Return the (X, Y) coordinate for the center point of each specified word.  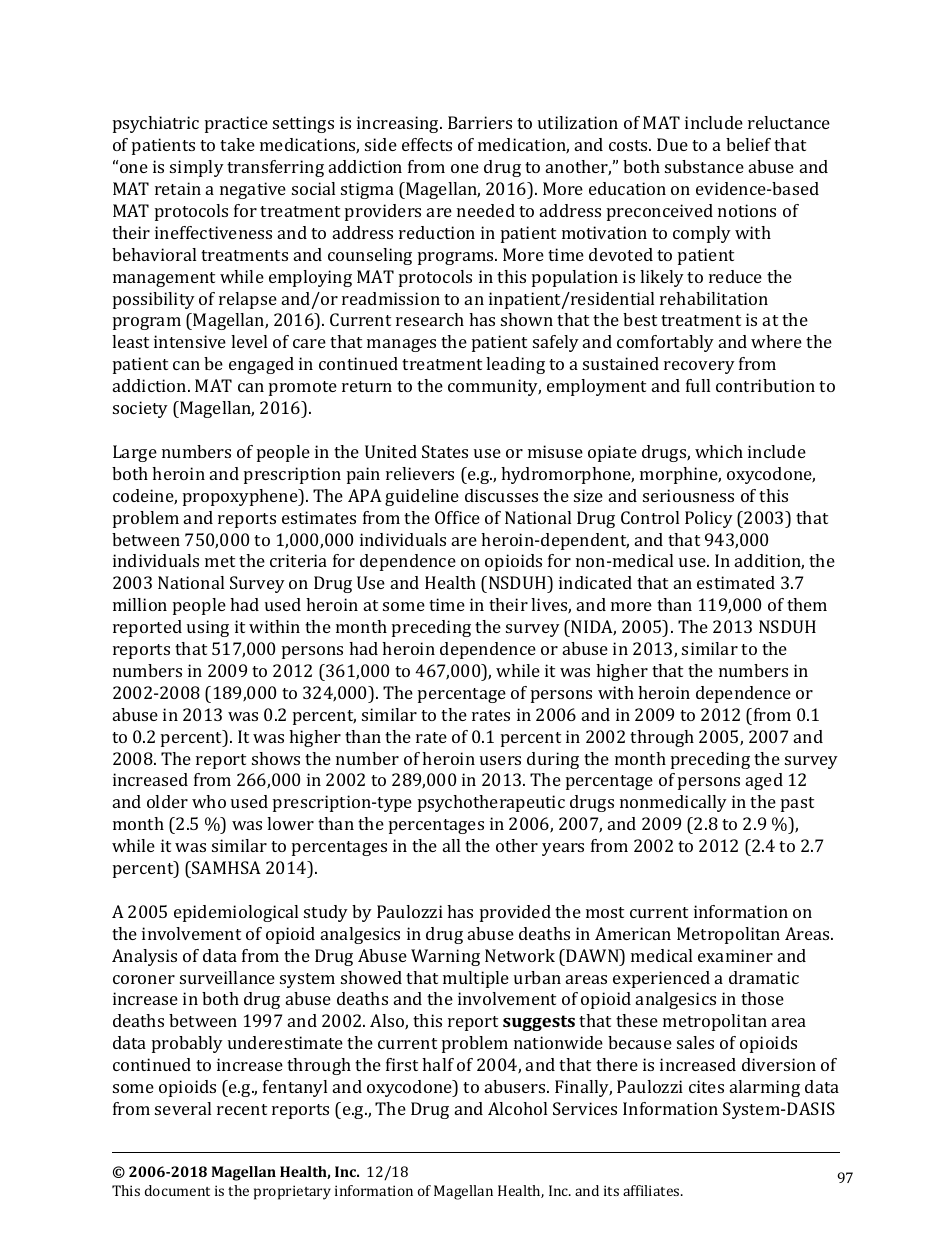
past (797, 804)
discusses (501, 495)
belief (748, 144)
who (209, 801)
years (563, 849)
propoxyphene (241, 497)
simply (197, 168)
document (177, 1190)
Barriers (480, 122)
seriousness (688, 495)
